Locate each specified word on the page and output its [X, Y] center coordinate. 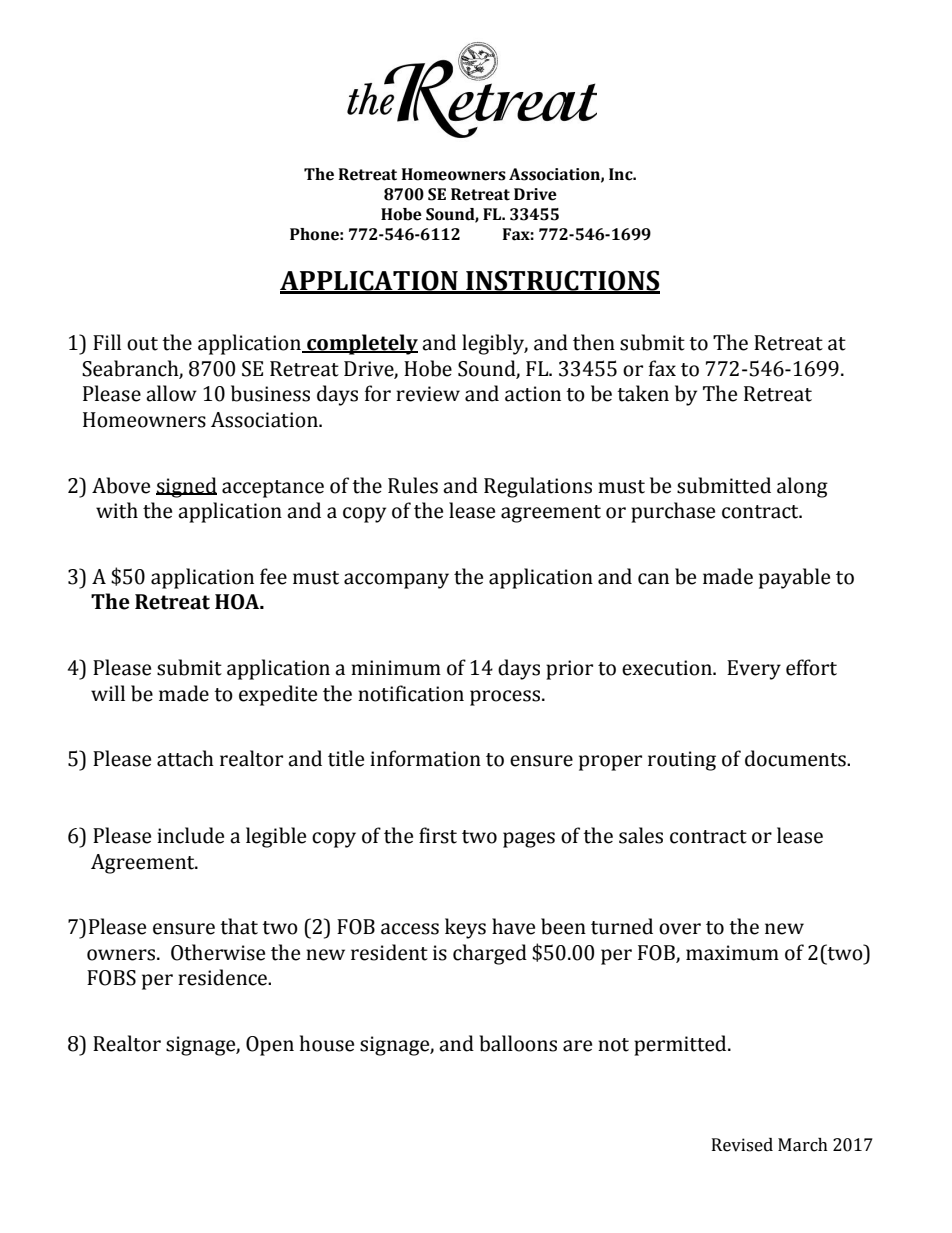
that [239, 926]
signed [186, 487]
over [680, 929]
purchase [673, 512]
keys [465, 928]
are [577, 1046]
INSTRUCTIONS [562, 281]
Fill [107, 342]
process [506, 698]
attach [185, 758]
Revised [742, 1145]
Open [270, 1046]
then [594, 342]
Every [754, 670]
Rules [413, 485]
